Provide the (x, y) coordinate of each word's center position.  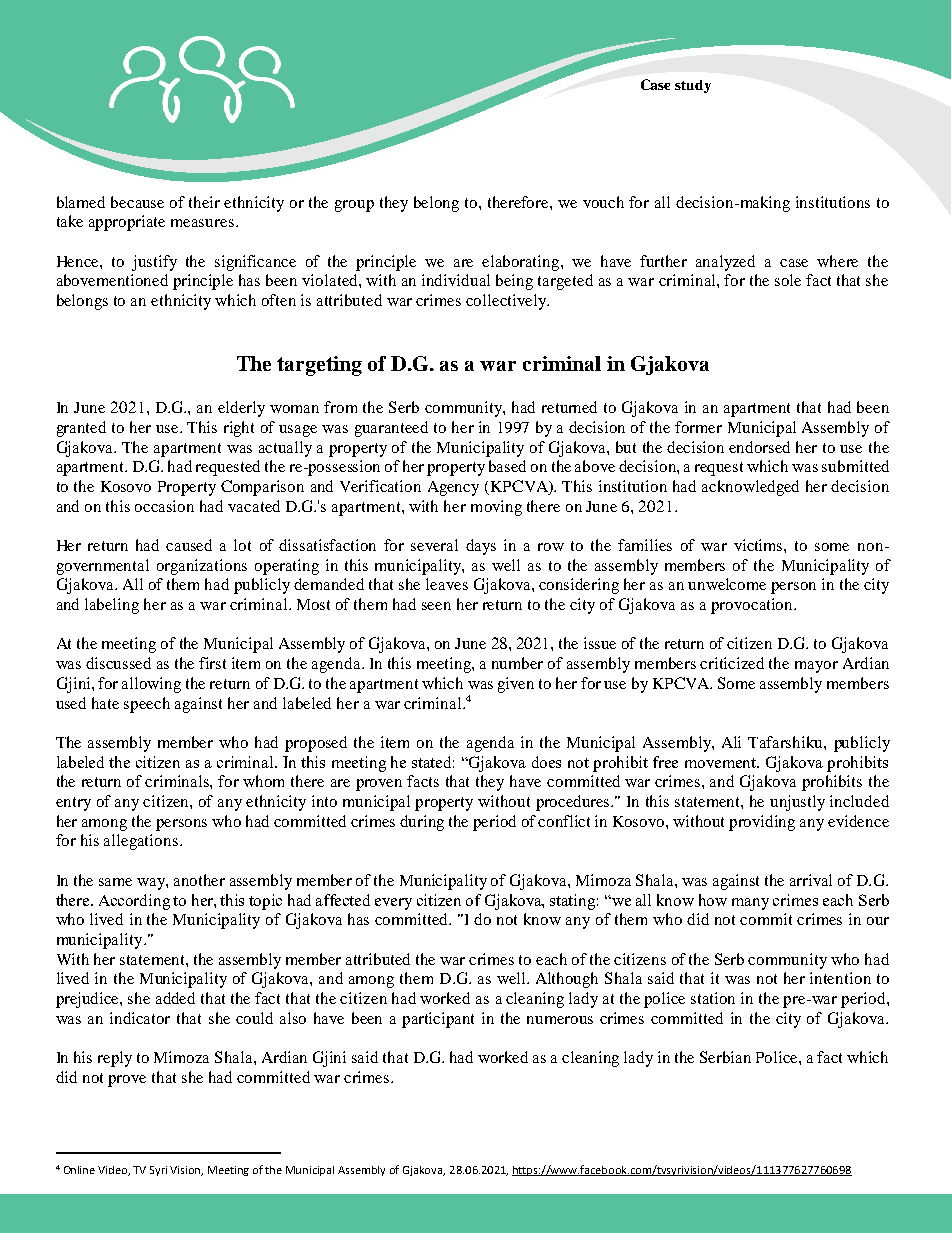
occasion (164, 506)
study (693, 86)
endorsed (759, 447)
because (137, 202)
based (507, 466)
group (354, 206)
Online (79, 1170)
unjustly (797, 803)
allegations (142, 842)
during (422, 823)
